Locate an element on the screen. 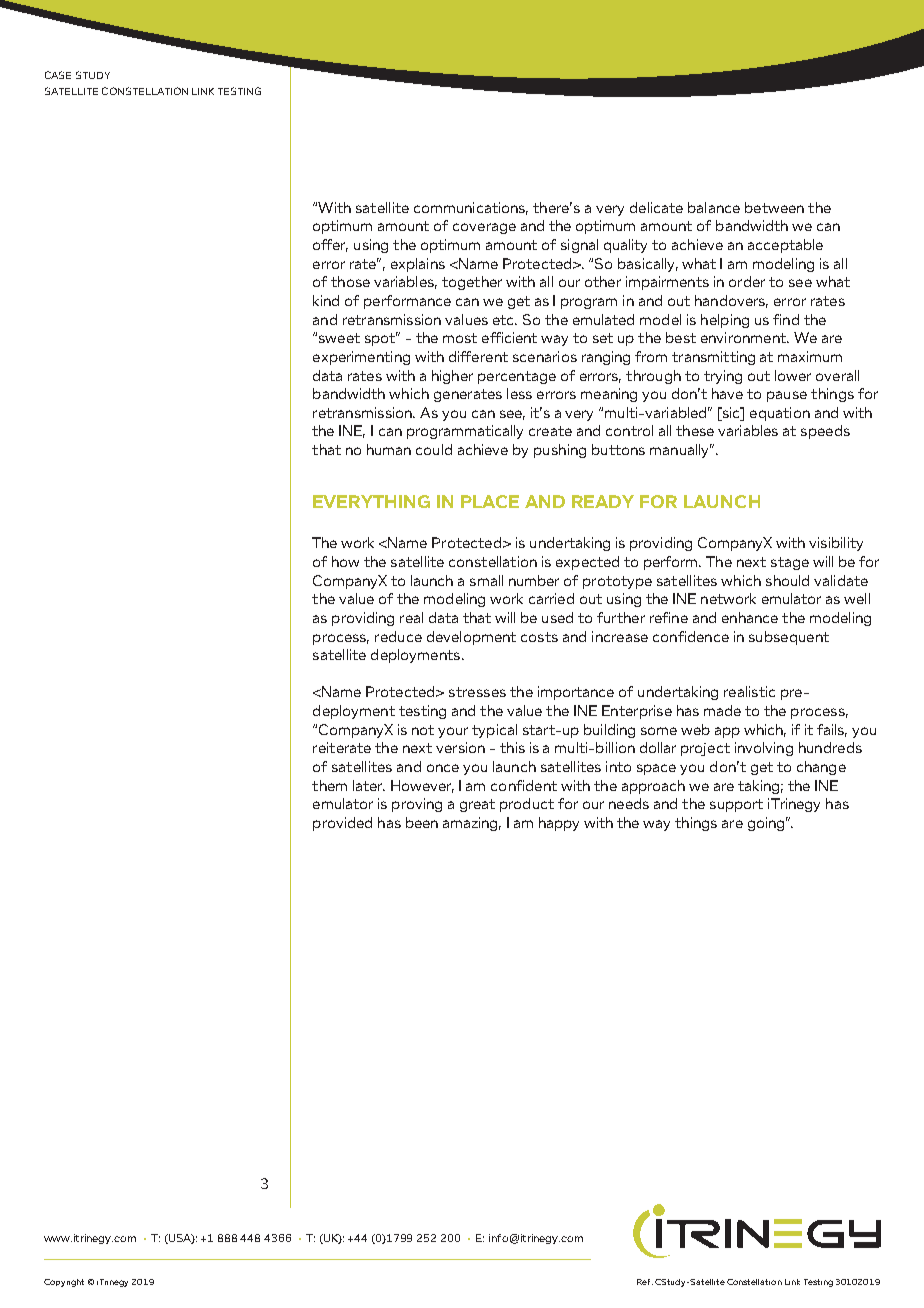 This screenshot has width=924, height=1308. stresses is located at coordinates (477, 692).
